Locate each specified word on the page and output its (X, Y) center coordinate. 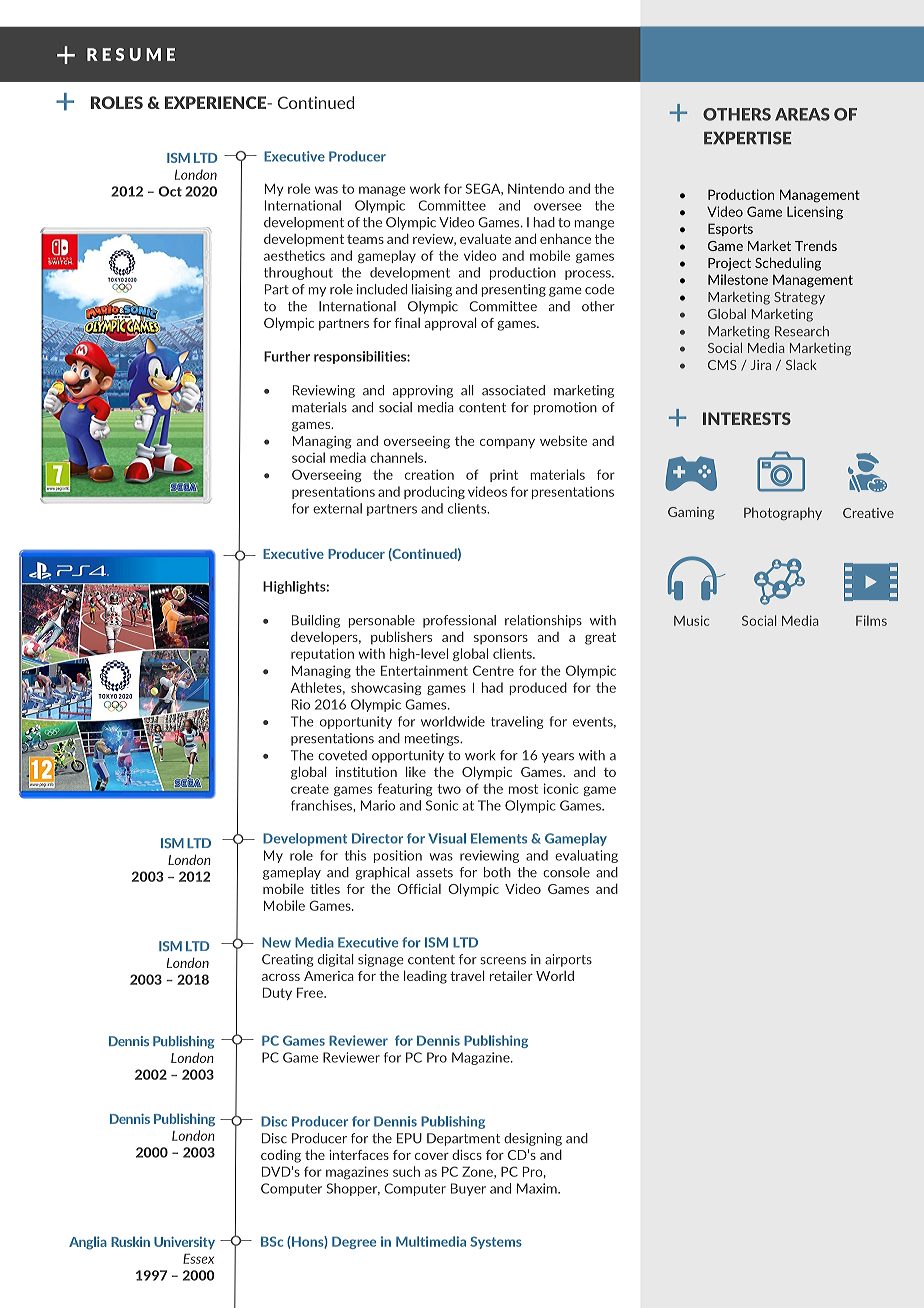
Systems (496, 1242)
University (184, 1242)
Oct (170, 191)
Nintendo (536, 188)
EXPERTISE (747, 138)
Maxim (538, 1188)
